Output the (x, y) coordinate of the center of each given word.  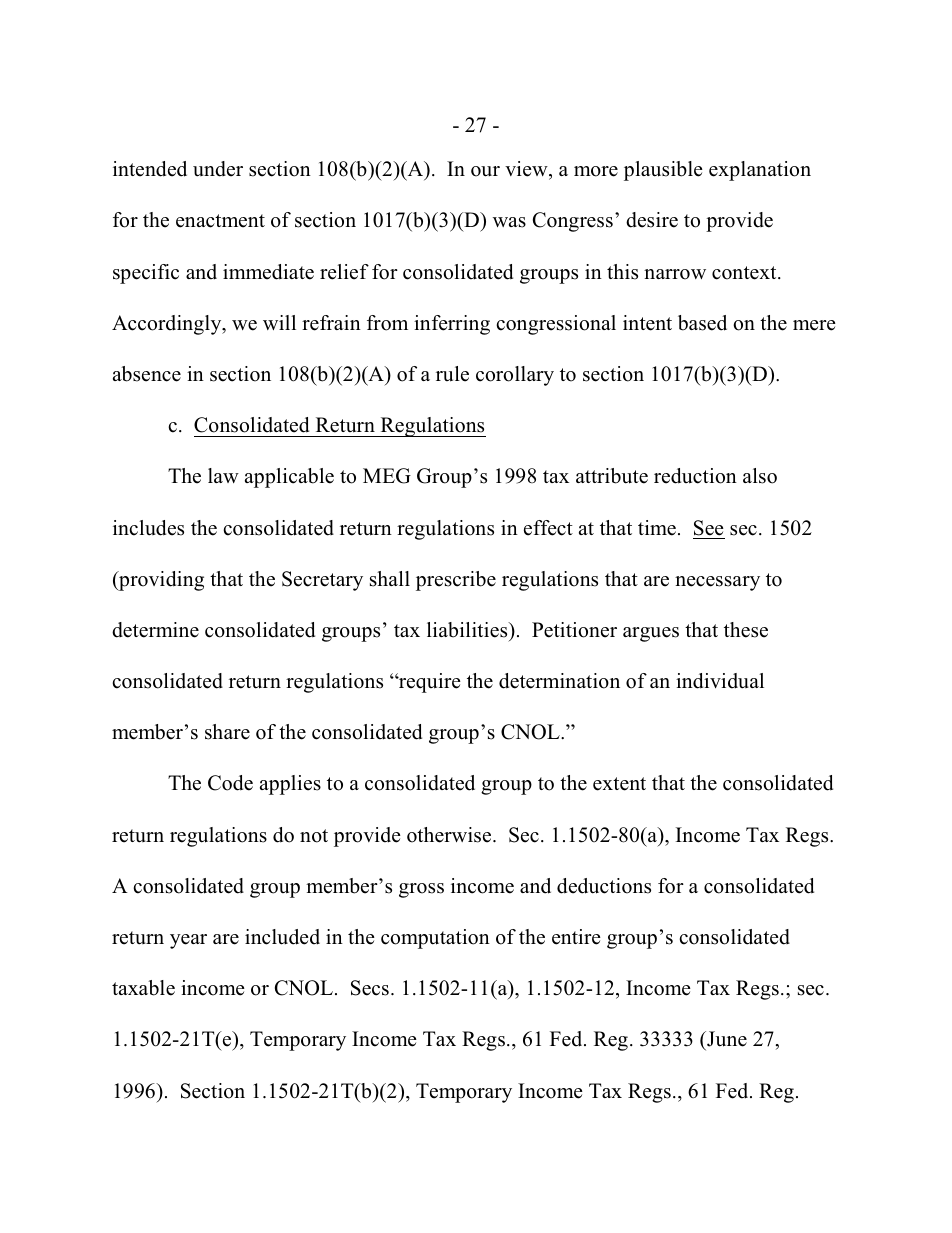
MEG (387, 476)
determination (559, 681)
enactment (220, 221)
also (760, 476)
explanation (760, 171)
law (223, 475)
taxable (143, 988)
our (485, 171)
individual (720, 681)
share (227, 732)
